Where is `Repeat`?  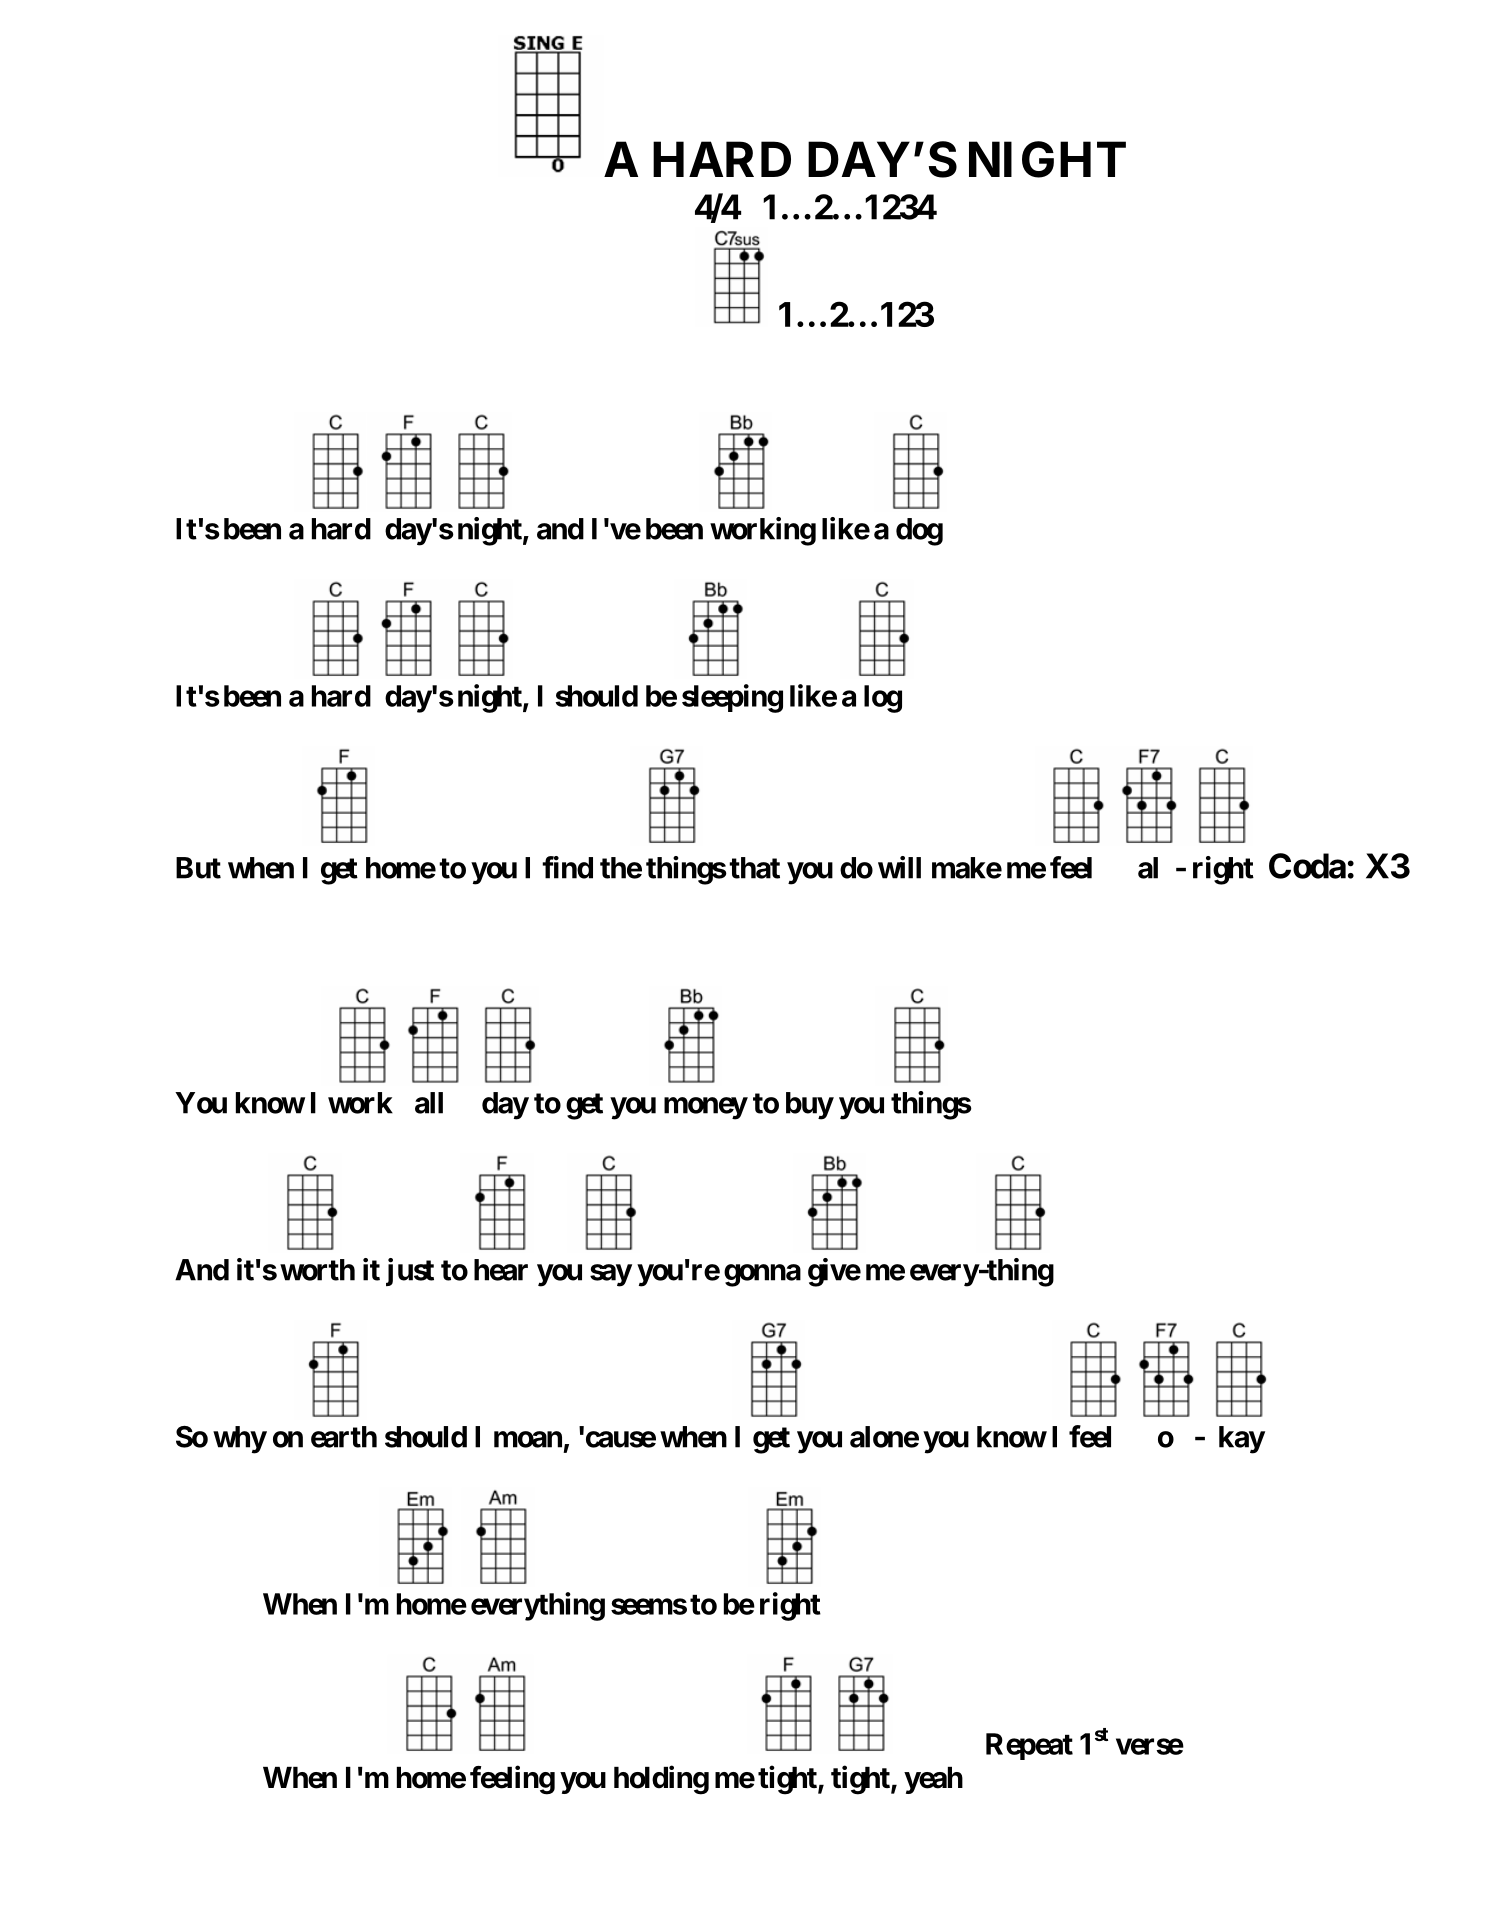 Repeat is located at coordinates (1029, 1746).
